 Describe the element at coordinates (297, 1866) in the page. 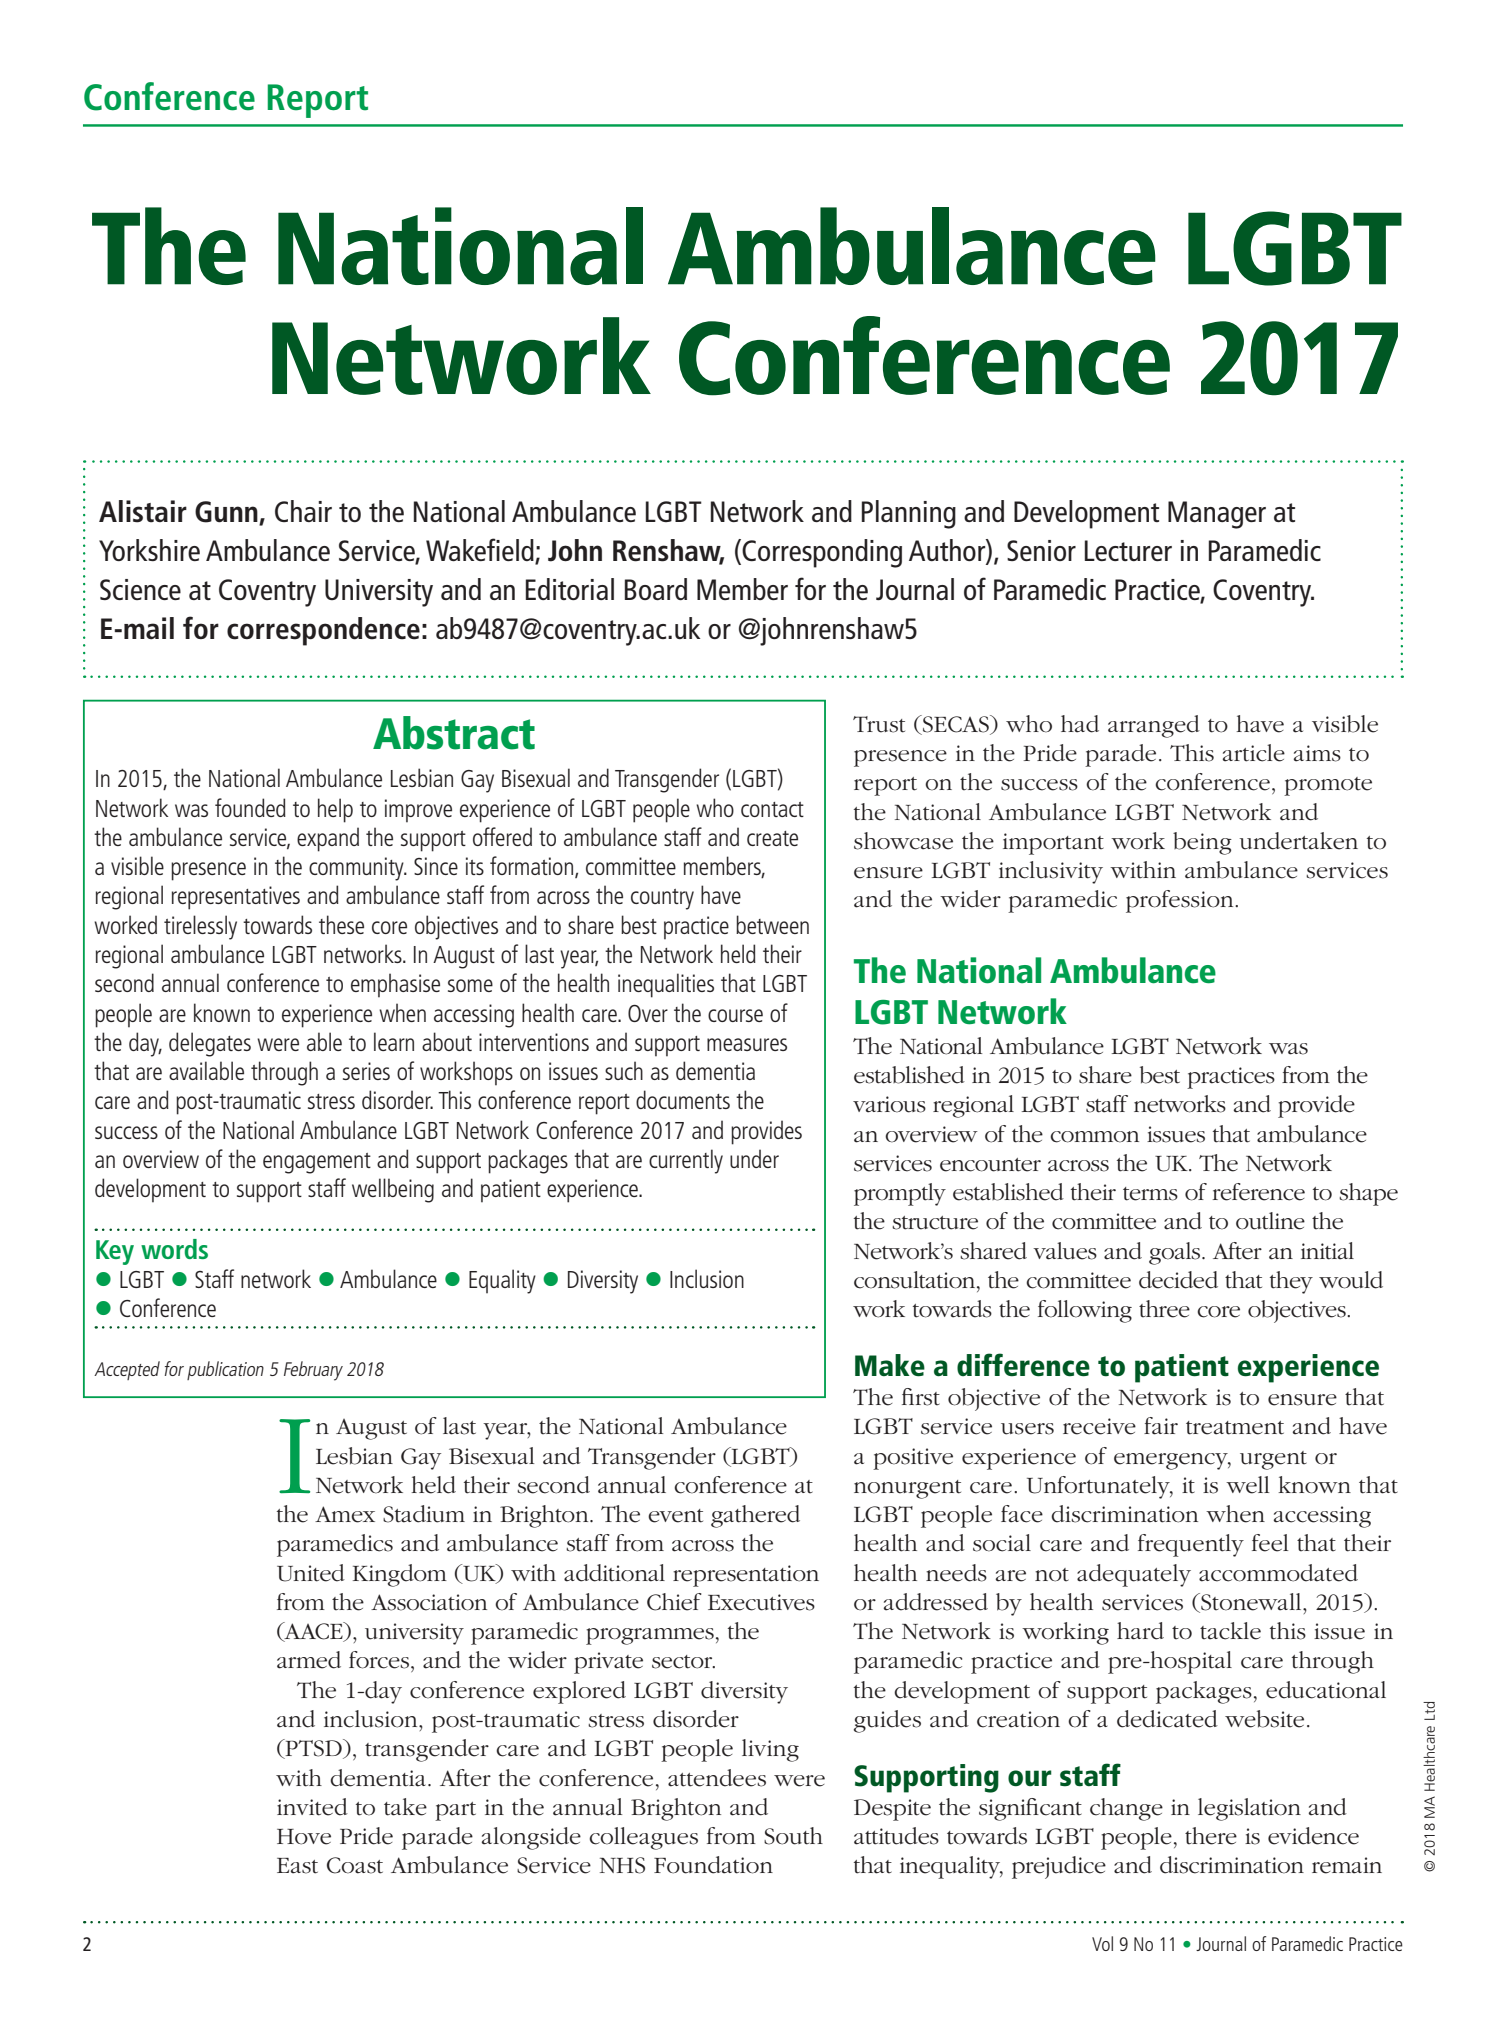

I see `East` at that location.
